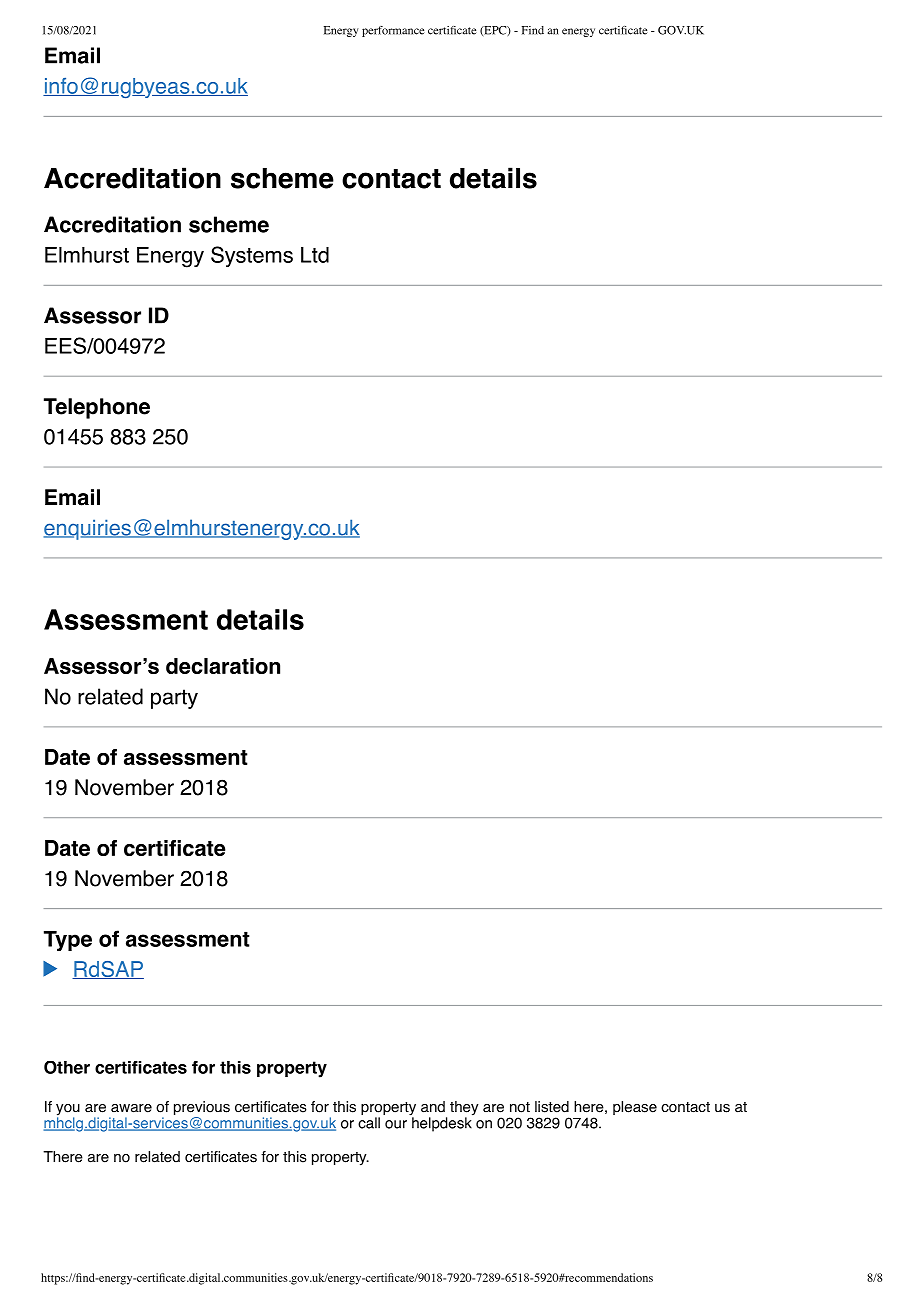 The image size is (924, 1308). I want to click on declaration, so click(223, 666).
